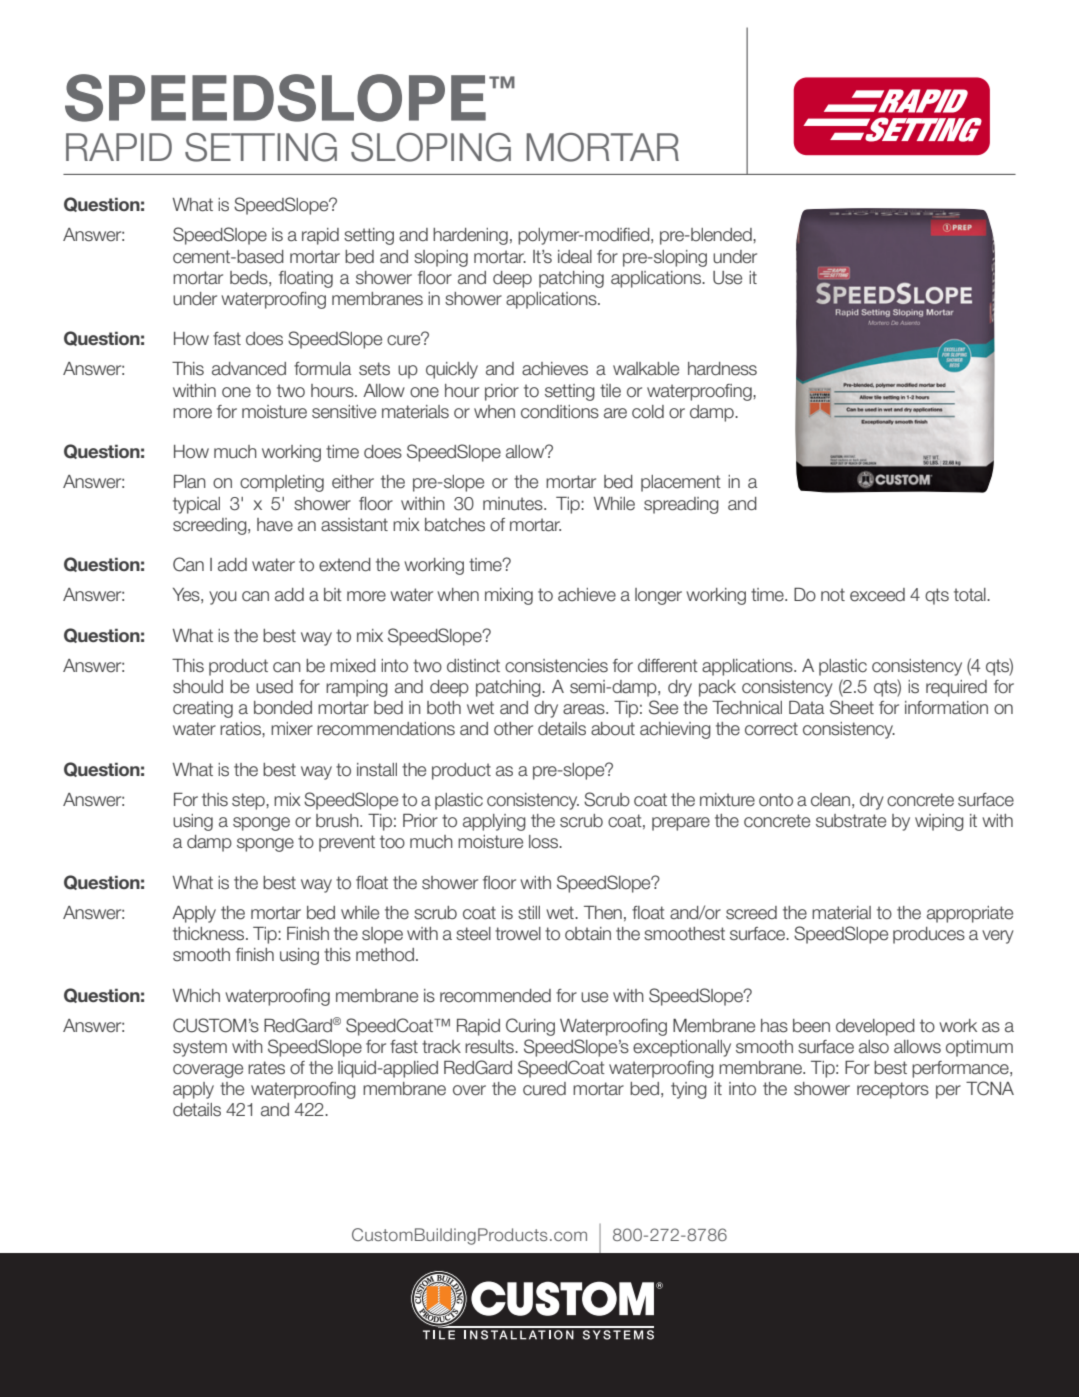 Image resolution: width=1079 pixels, height=1397 pixels. I want to click on ideal, so click(575, 257).
